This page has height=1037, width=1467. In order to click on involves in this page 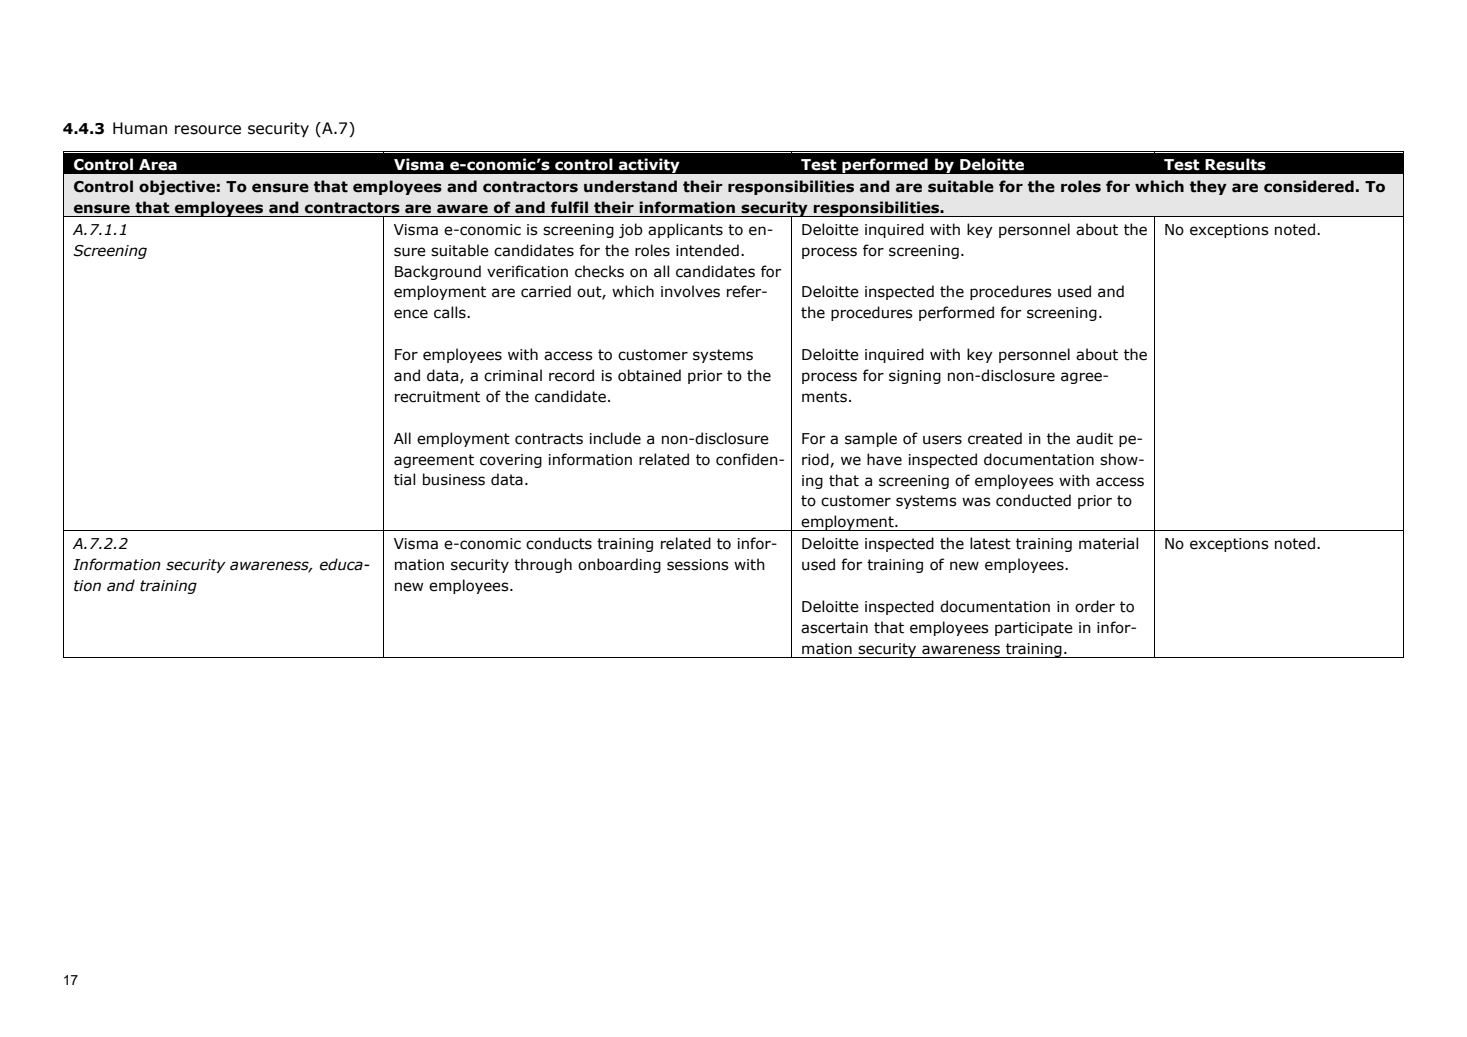, I will do `click(690, 291)`.
